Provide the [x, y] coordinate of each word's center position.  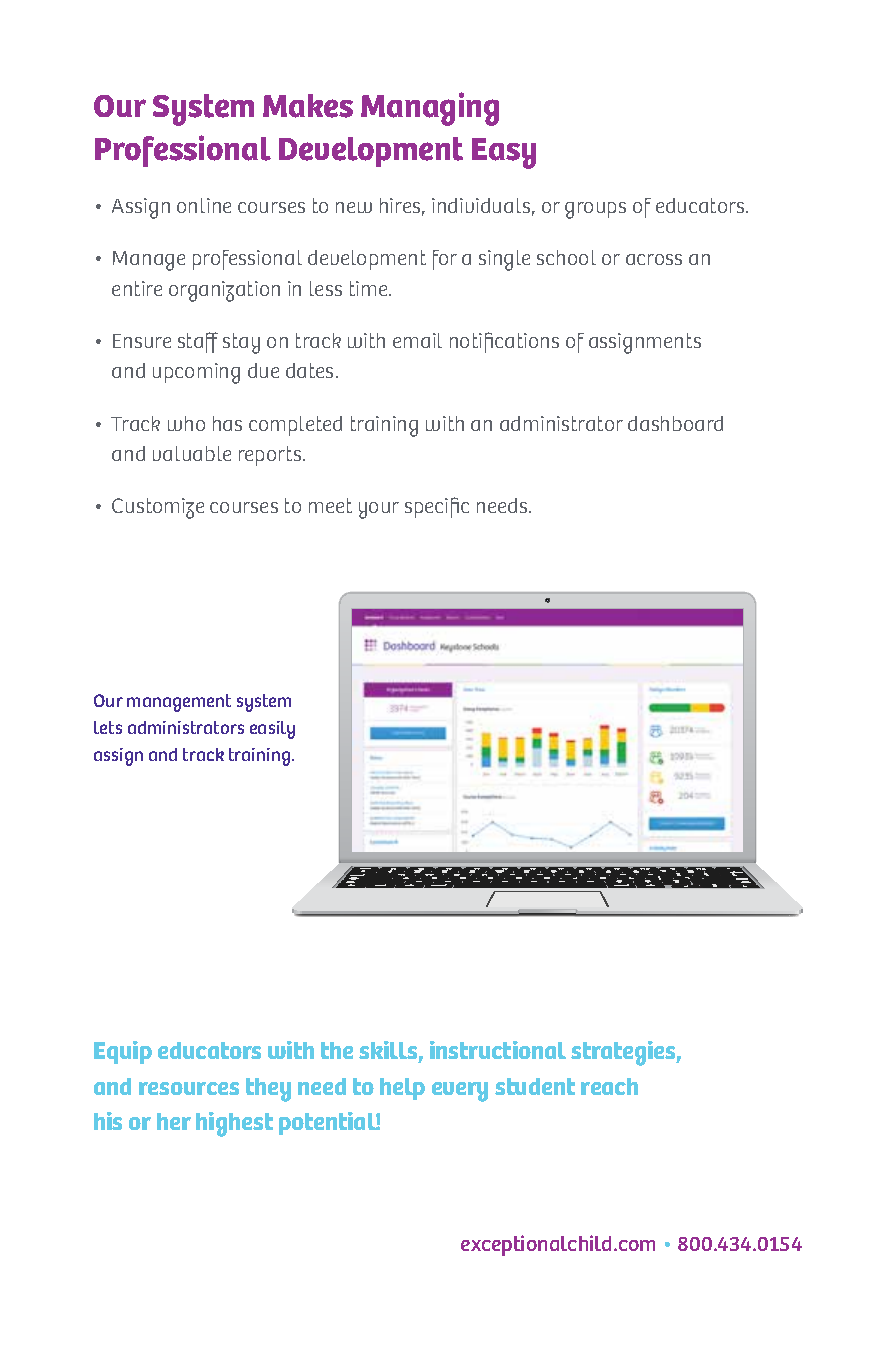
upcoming [196, 373]
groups [595, 210]
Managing [430, 109]
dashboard [675, 423]
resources [189, 1088]
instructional [498, 1050]
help [402, 1089]
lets [108, 727]
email [417, 340]
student [535, 1086]
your [379, 510]
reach [609, 1086]
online [204, 205]
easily [272, 730]
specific [437, 507]
